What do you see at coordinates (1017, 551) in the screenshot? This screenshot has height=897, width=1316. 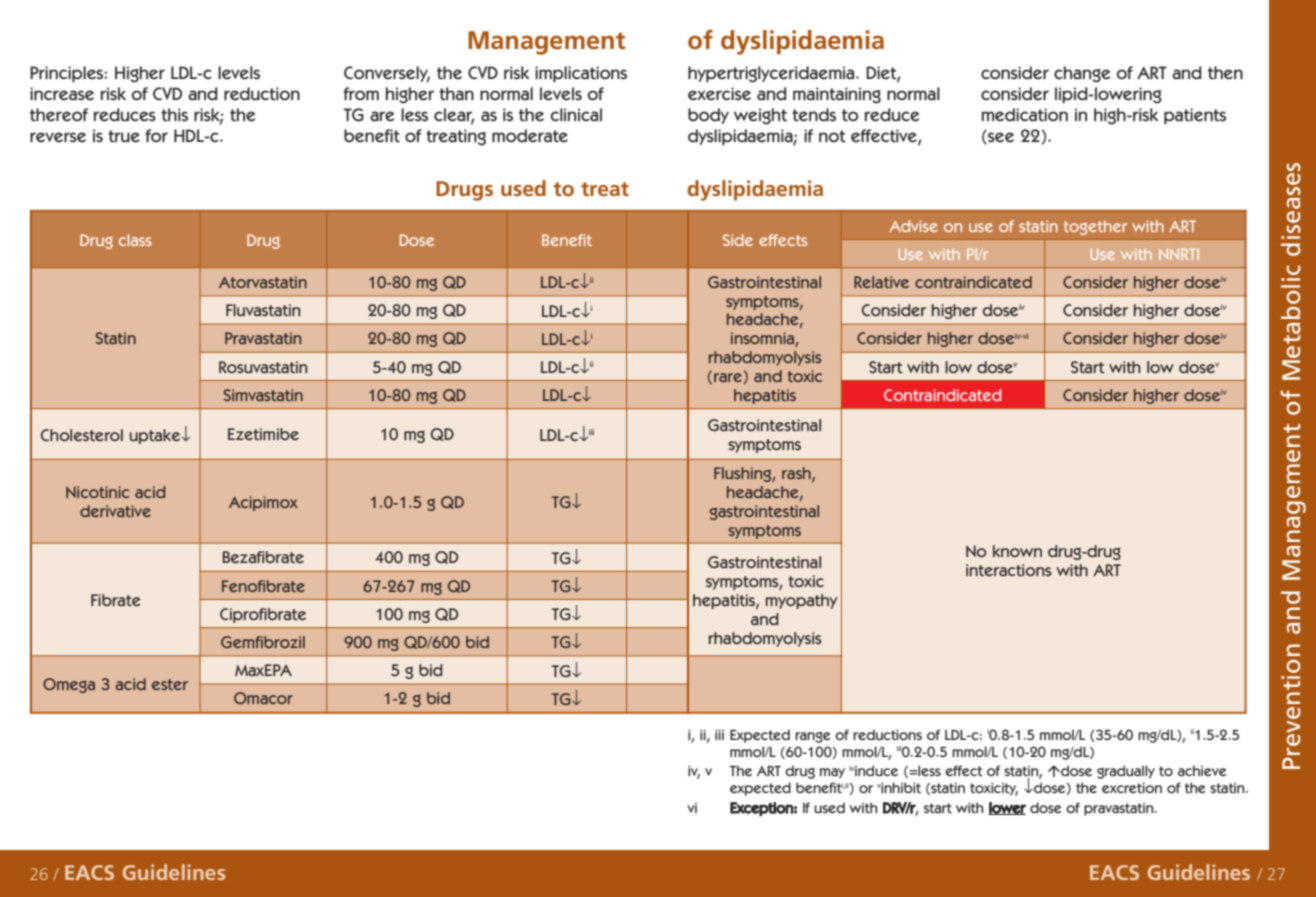 I see `known` at bounding box center [1017, 551].
